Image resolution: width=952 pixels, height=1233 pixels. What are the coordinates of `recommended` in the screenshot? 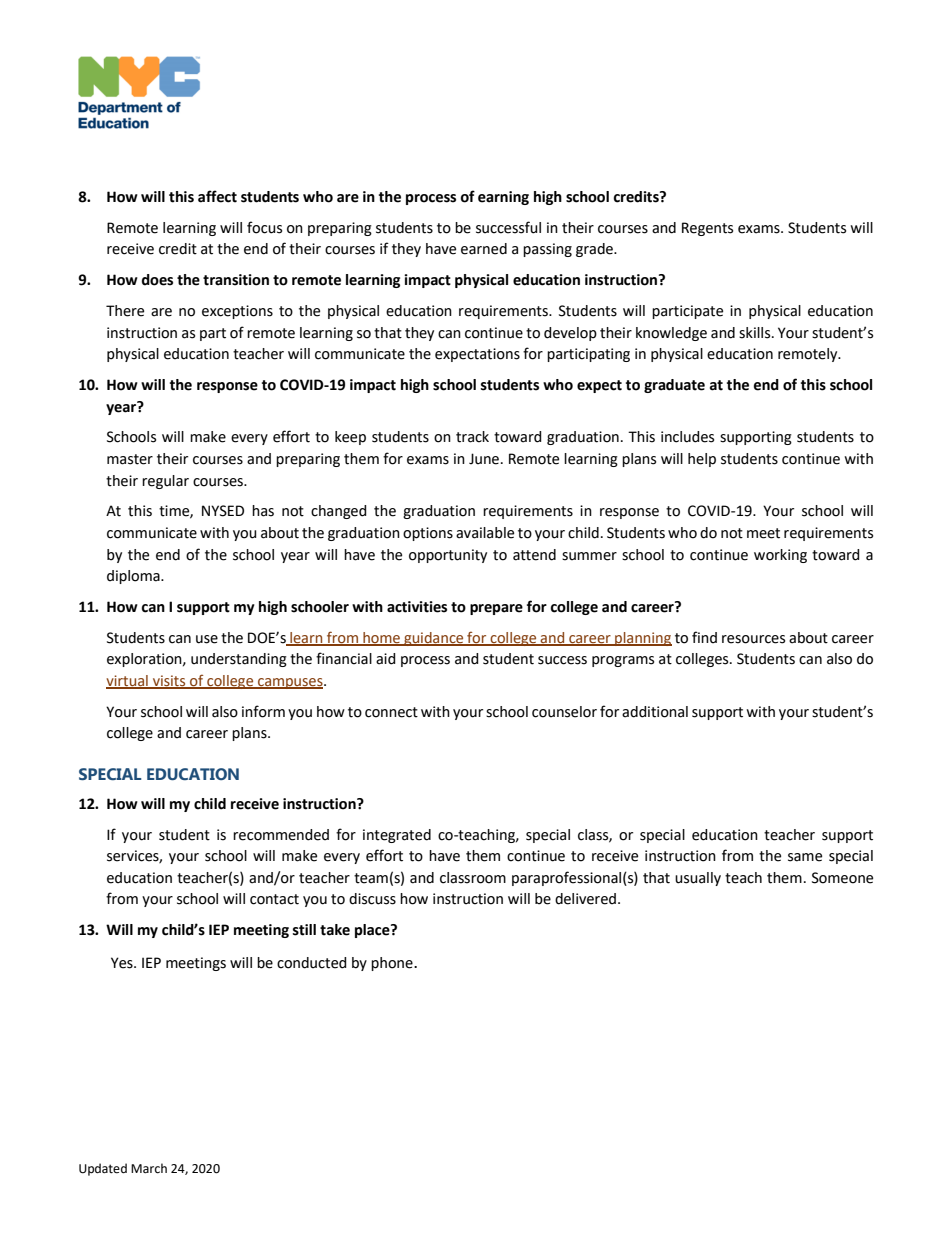 It's located at (281, 835).
